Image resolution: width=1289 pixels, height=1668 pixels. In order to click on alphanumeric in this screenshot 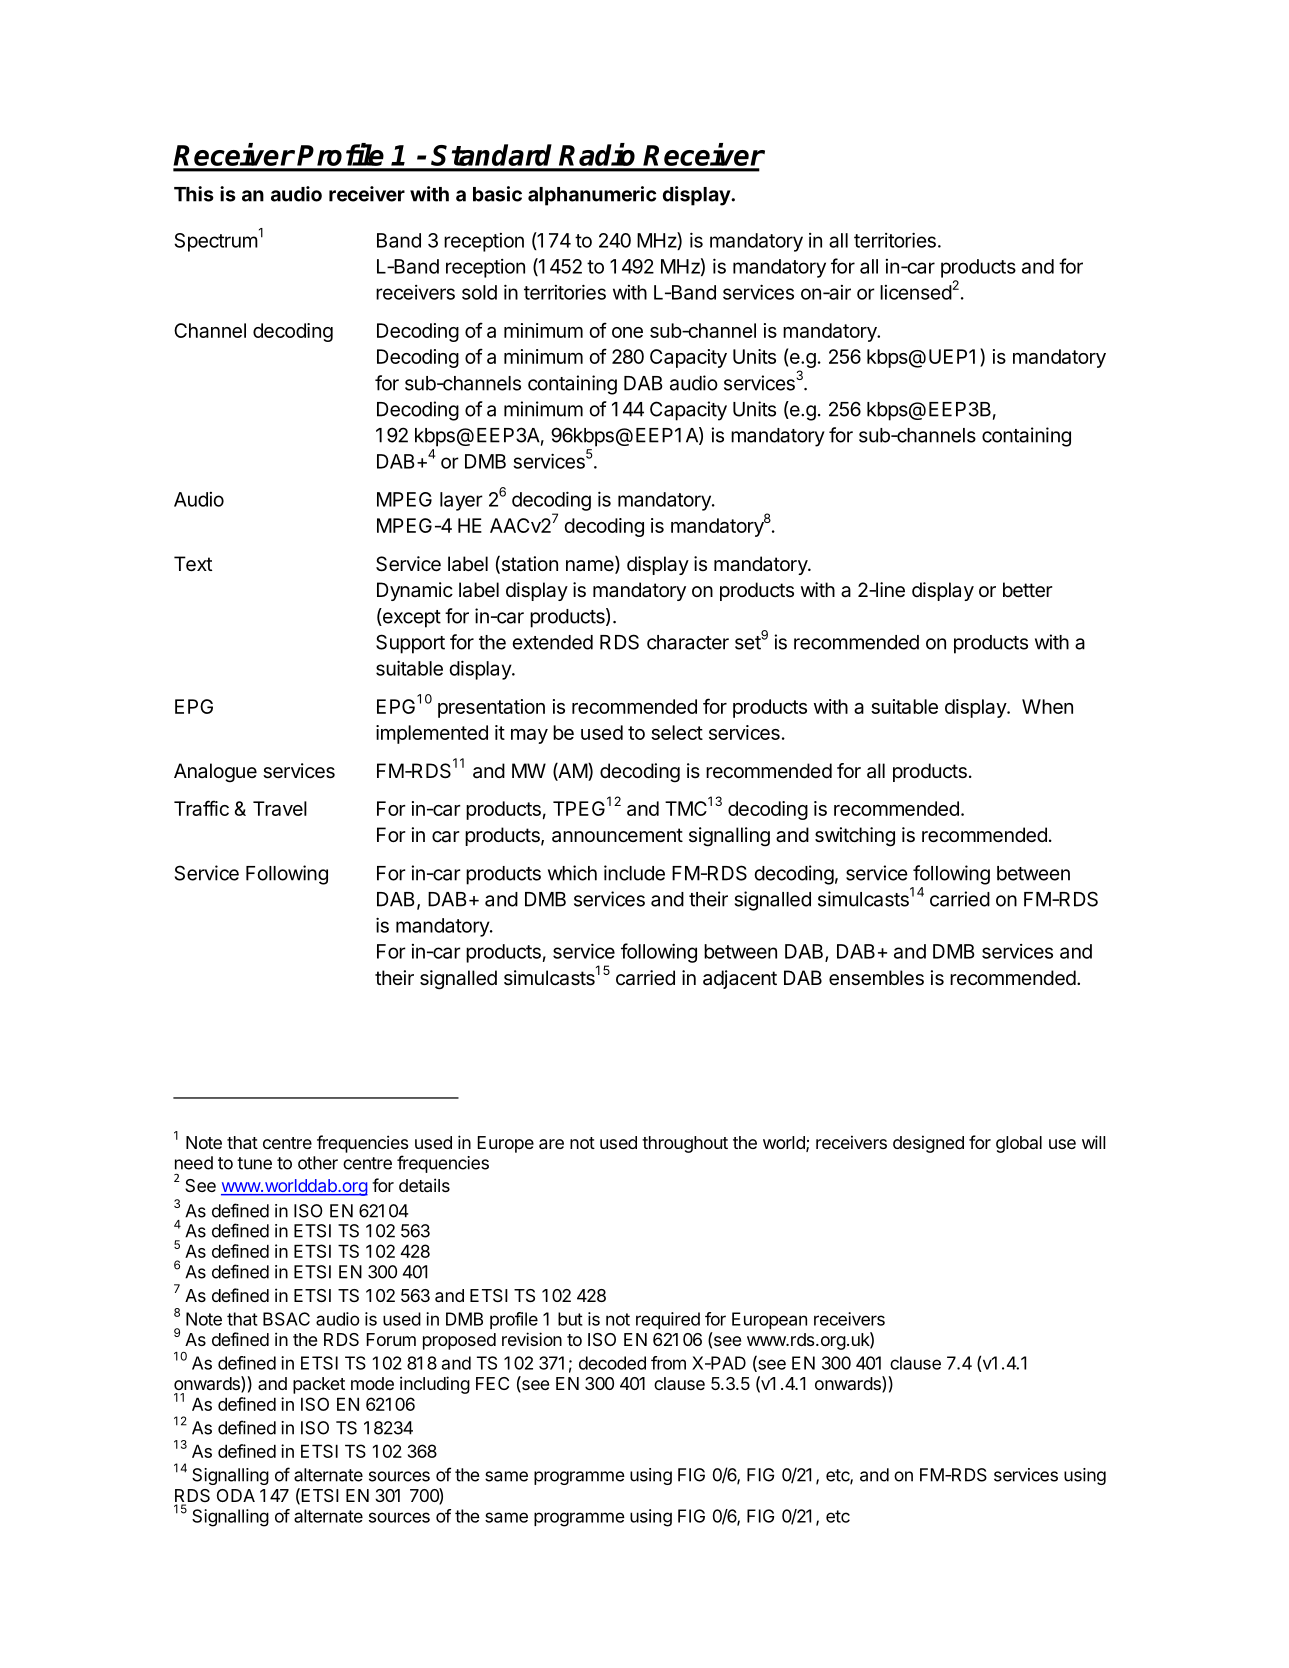, I will do `click(592, 196)`.
